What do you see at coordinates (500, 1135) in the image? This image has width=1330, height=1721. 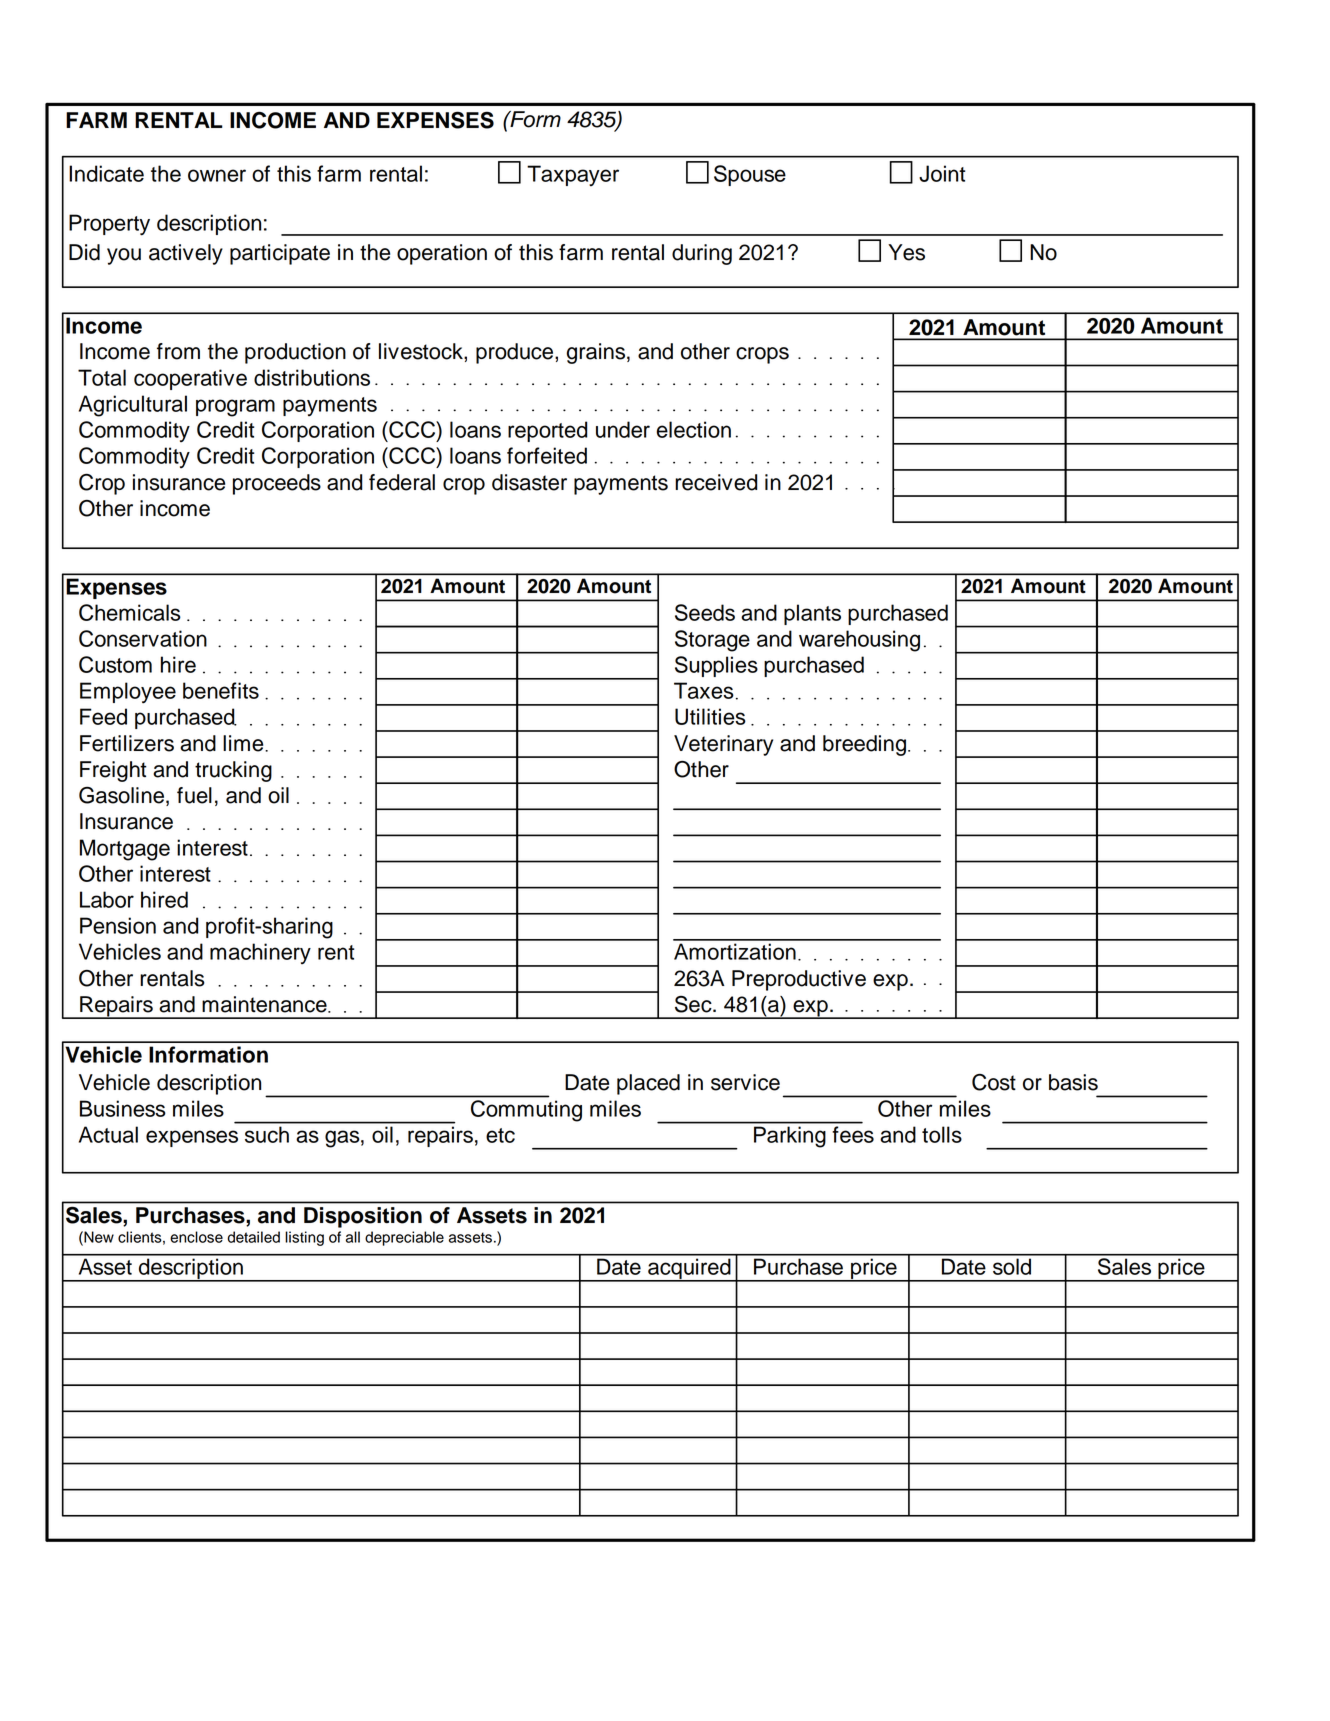 I see `etc` at bounding box center [500, 1135].
